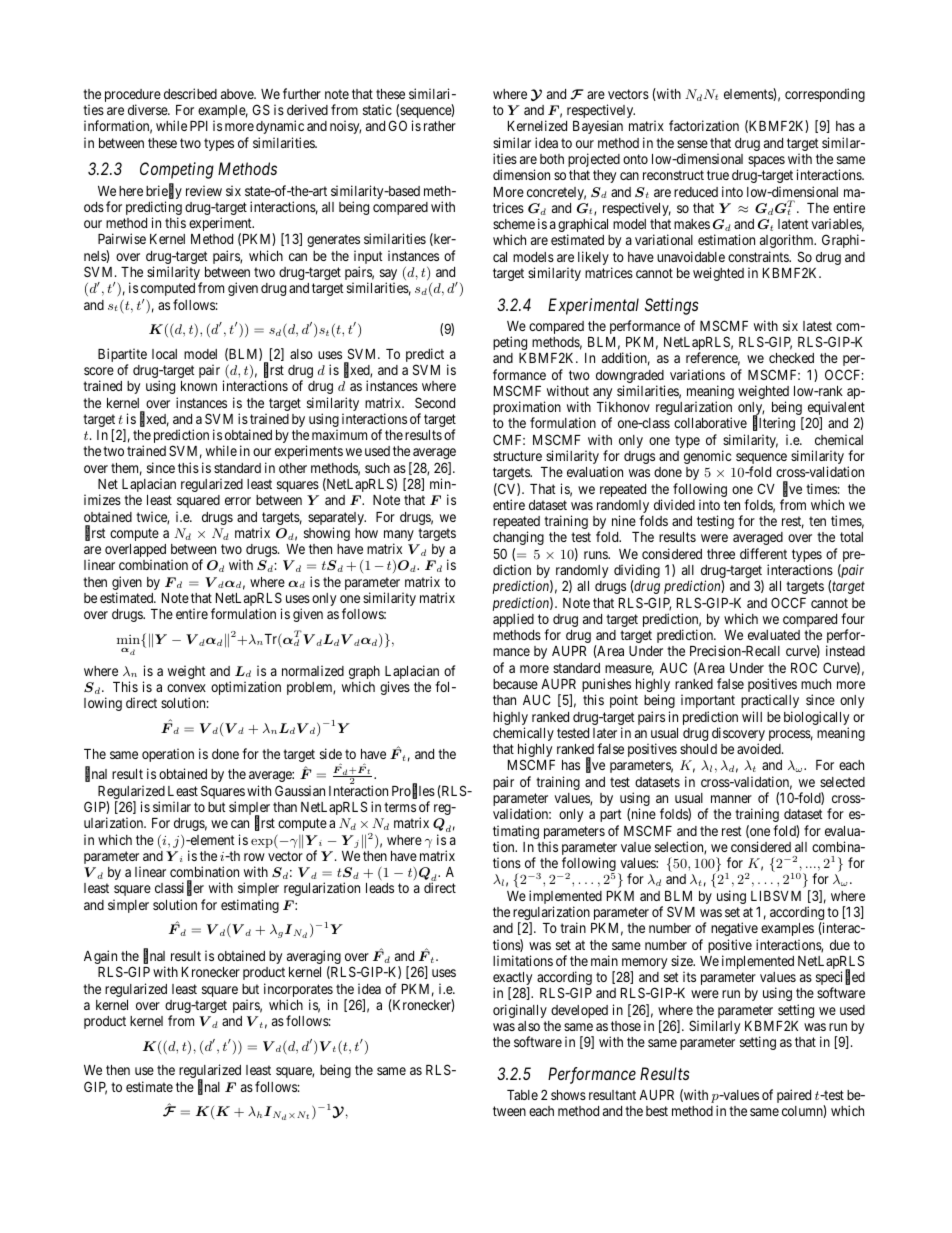  I want to click on genomic, so click(707, 457).
